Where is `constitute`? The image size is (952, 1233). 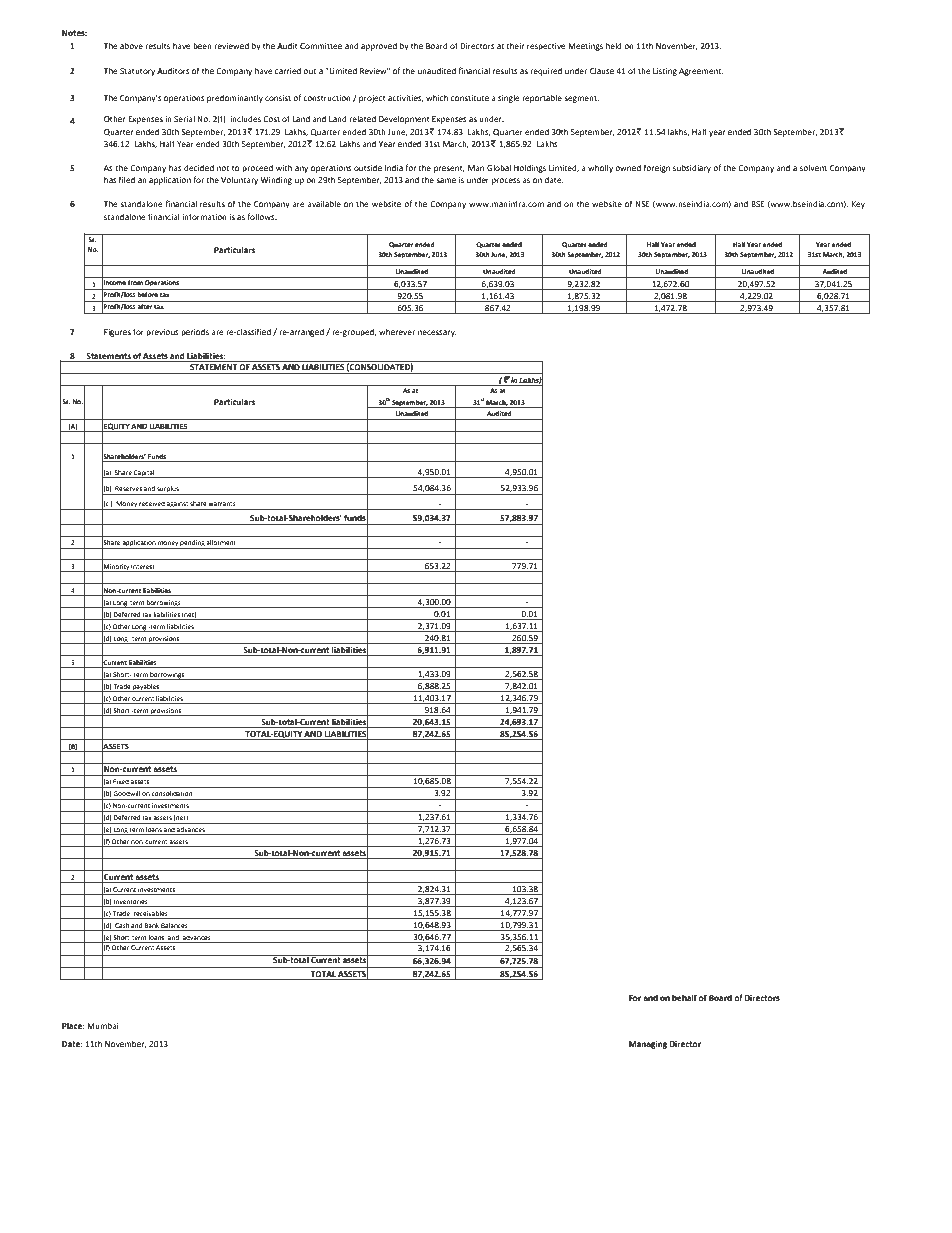 constitute is located at coordinates (470, 98).
